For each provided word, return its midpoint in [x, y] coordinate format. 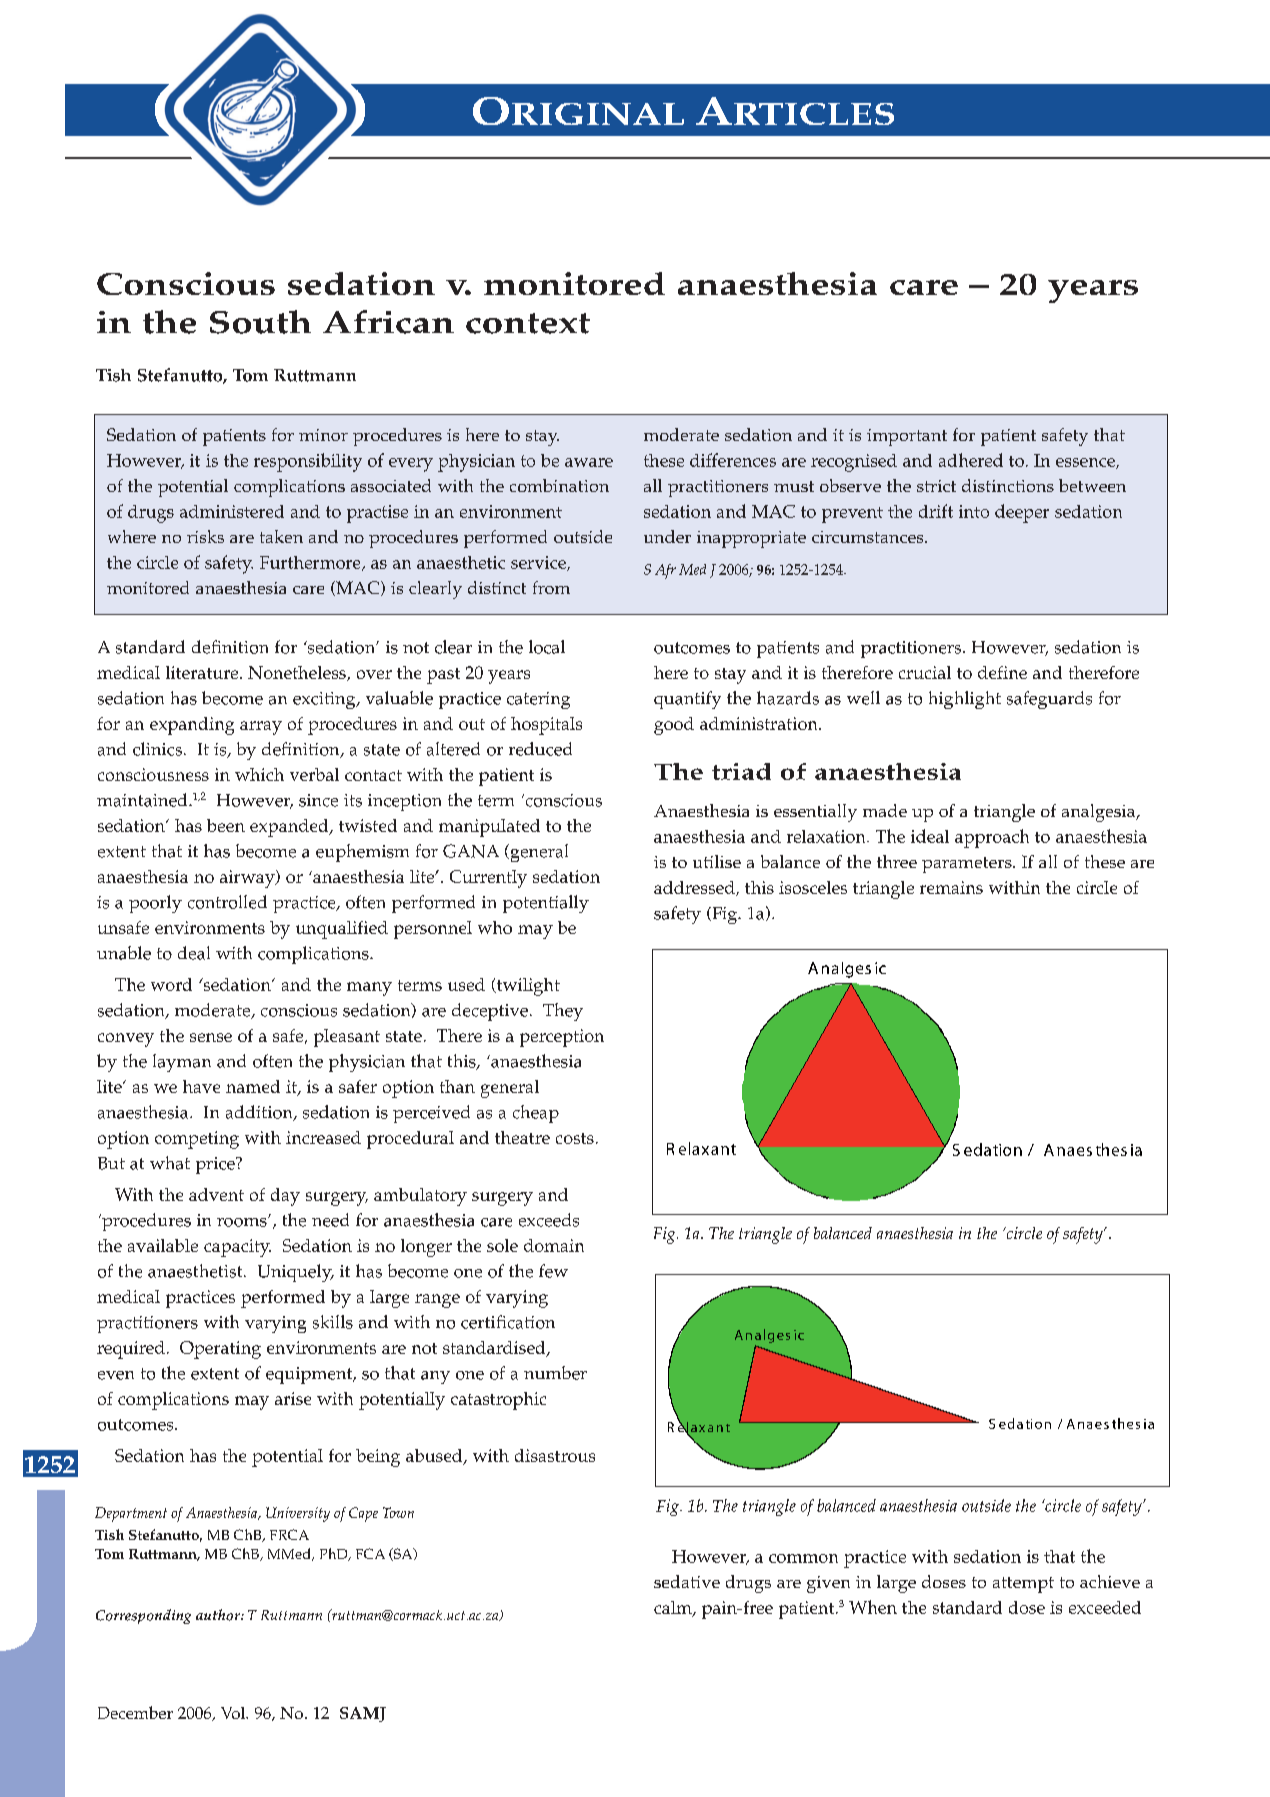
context [528, 323]
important [907, 437]
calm [674, 1608]
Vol [234, 1713]
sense [211, 1037]
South [260, 322]
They [563, 1012]
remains [951, 887]
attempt [1023, 1585]
